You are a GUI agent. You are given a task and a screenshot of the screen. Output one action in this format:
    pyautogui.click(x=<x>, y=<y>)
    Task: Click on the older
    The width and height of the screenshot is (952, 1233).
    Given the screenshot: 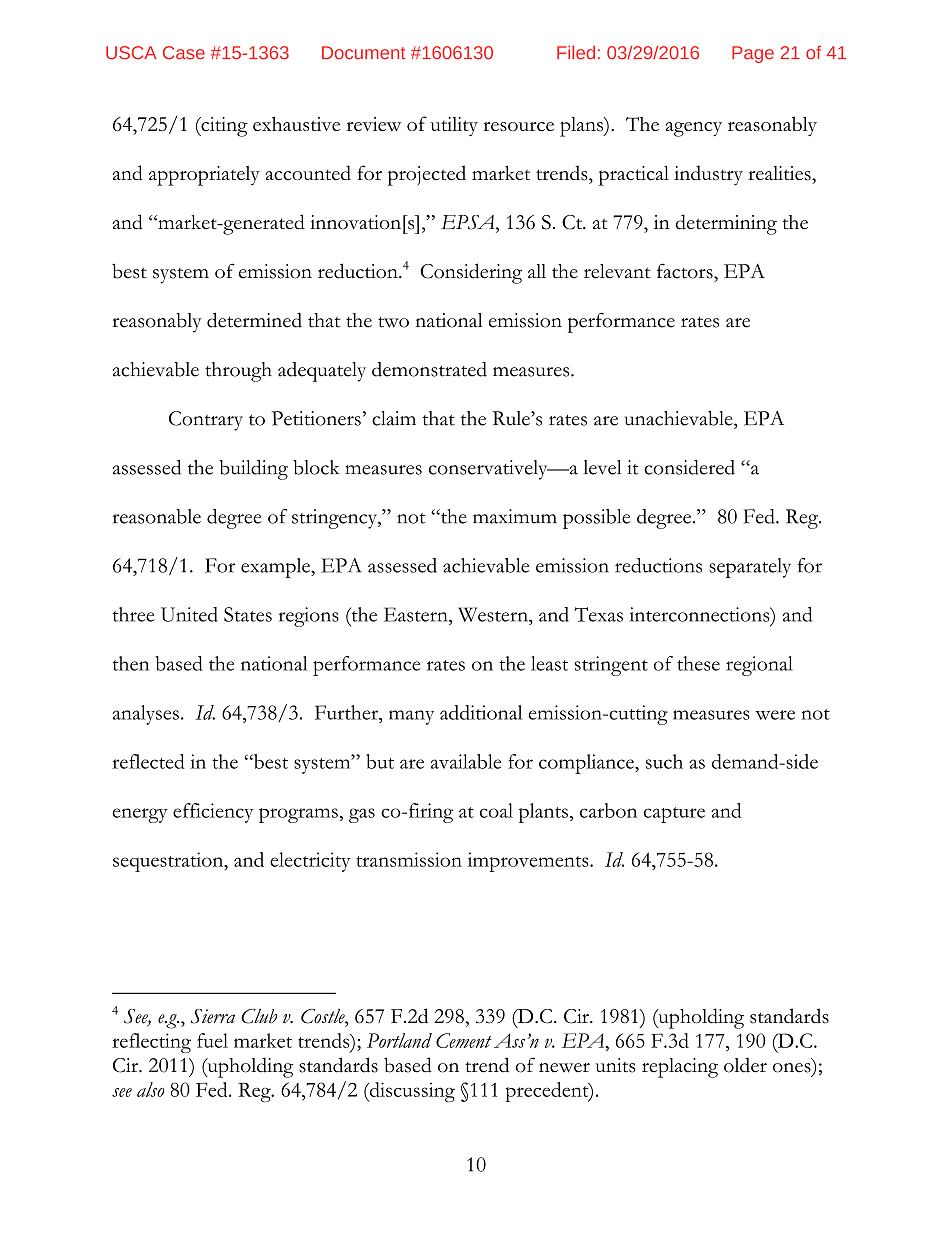 What is the action you would take?
    pyautogui.click(x=745, y=1065)
